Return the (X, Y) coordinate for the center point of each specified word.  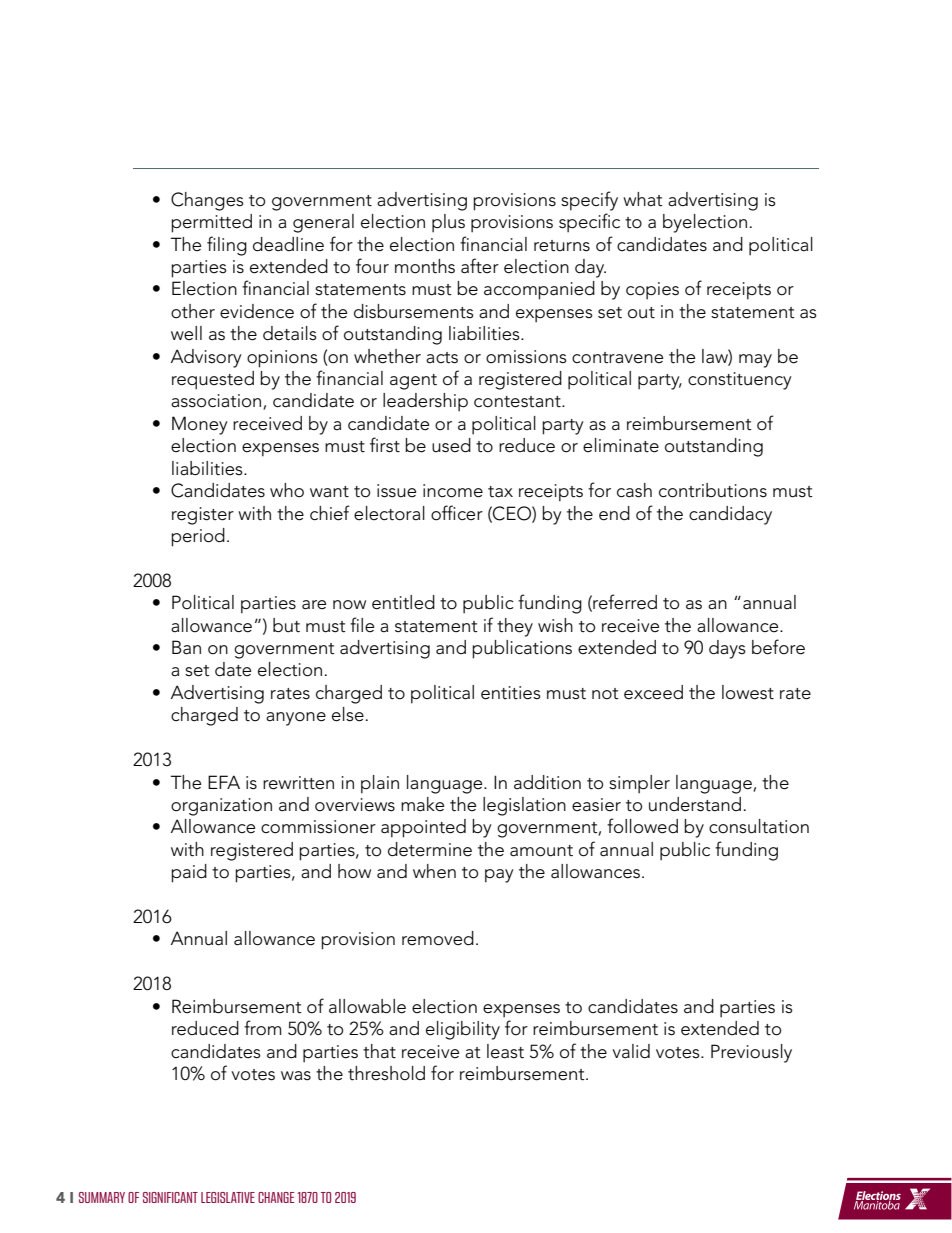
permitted (211, 223)
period (198, 537)
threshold (386, 1073)
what (643, 199)
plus (448, 223)
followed (642, 826)
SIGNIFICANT (170, 1197)
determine (430, 849)
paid (189, 873)
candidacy (730, 515)
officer (457, 513)
